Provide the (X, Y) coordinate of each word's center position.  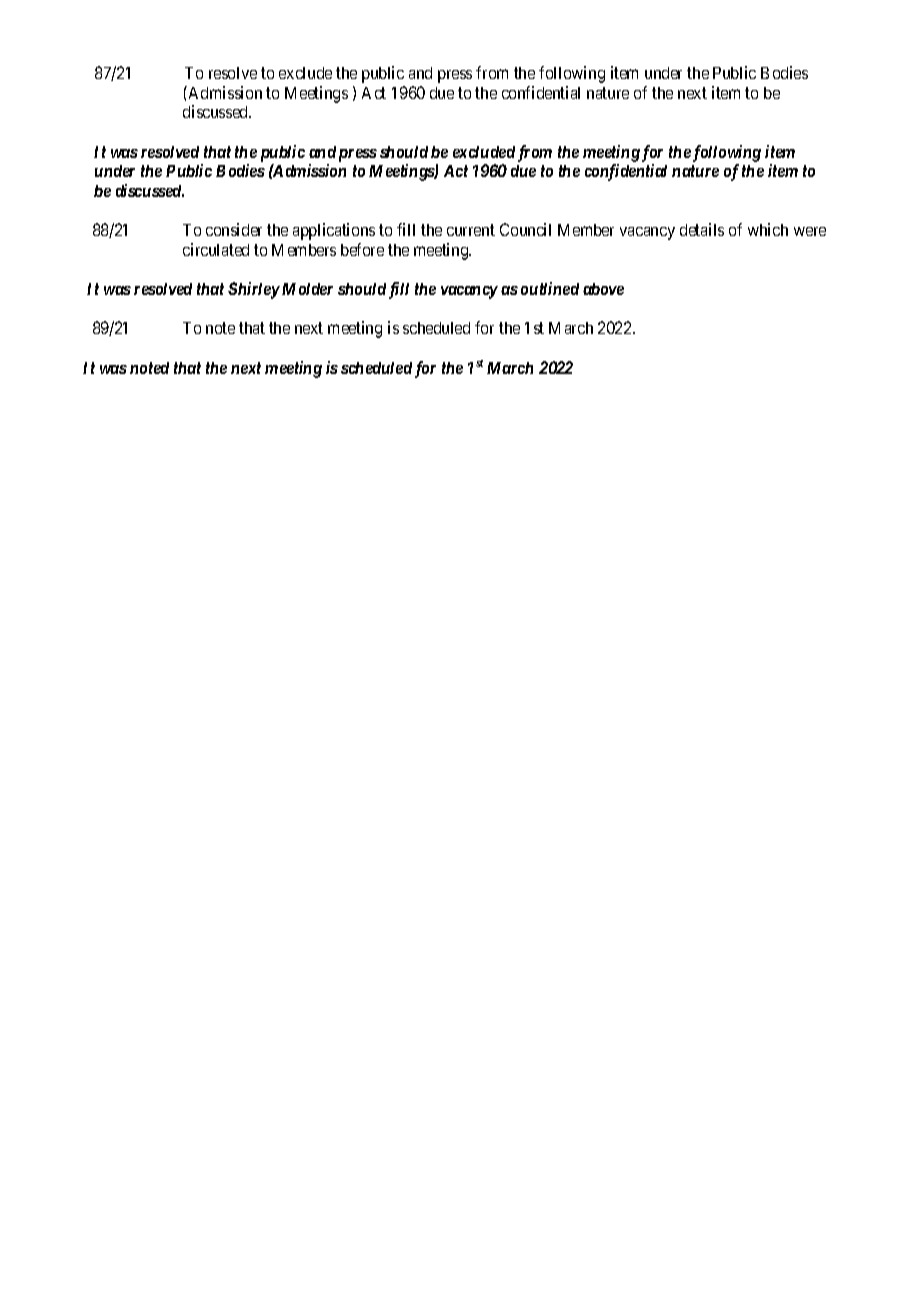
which (768, 229)
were (810, 231)
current (471, 230)
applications (334, 231)
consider (234, 229)
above (603, 289)
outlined (550, 288)
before (362, 249)
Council (525, 229)
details (702, 229)
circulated (216, 249)
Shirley (254, 290)
